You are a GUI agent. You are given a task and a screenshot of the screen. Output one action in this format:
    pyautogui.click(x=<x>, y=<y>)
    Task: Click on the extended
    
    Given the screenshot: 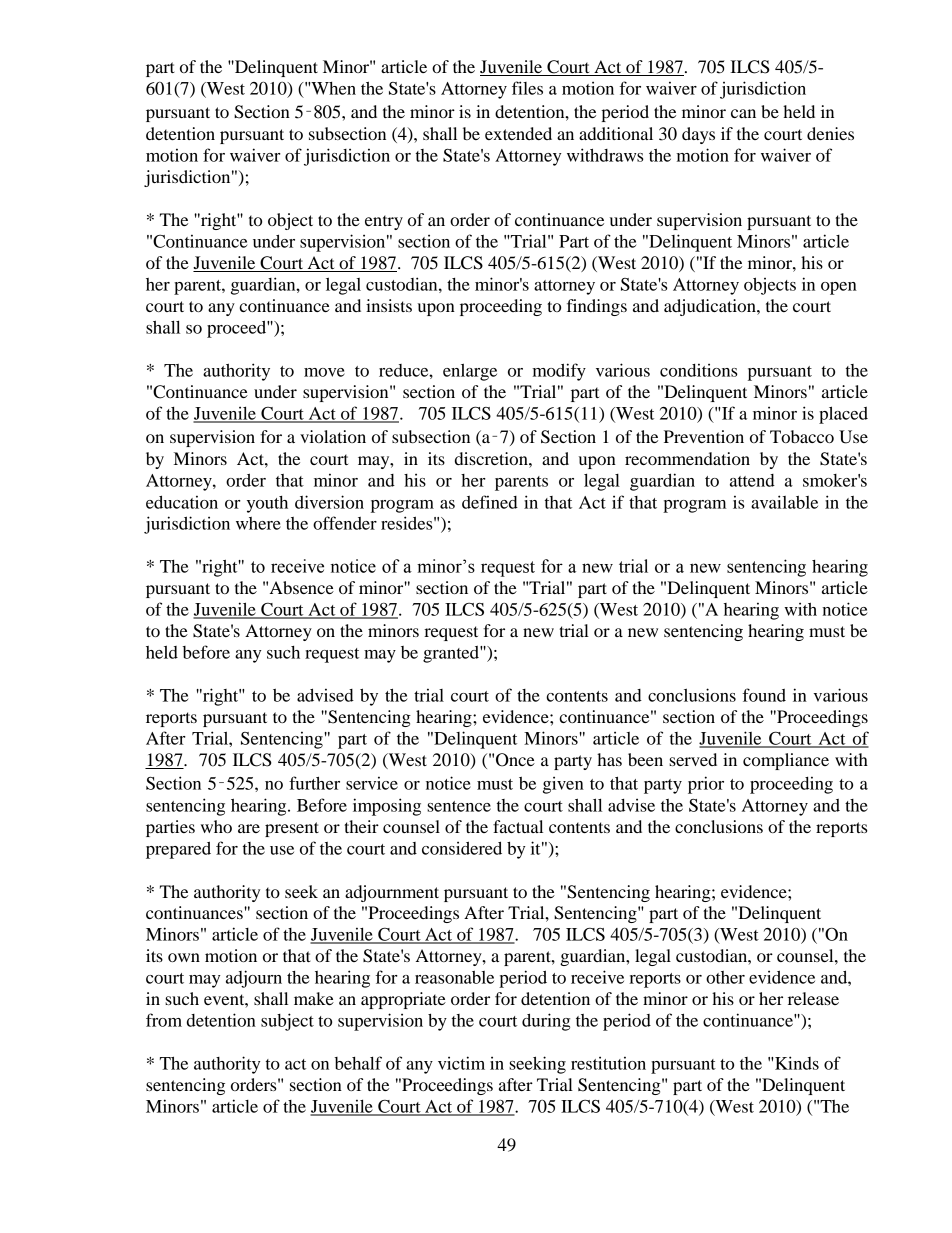 What is the action you would take?
    pyautogui.click(x=518, y=133)
